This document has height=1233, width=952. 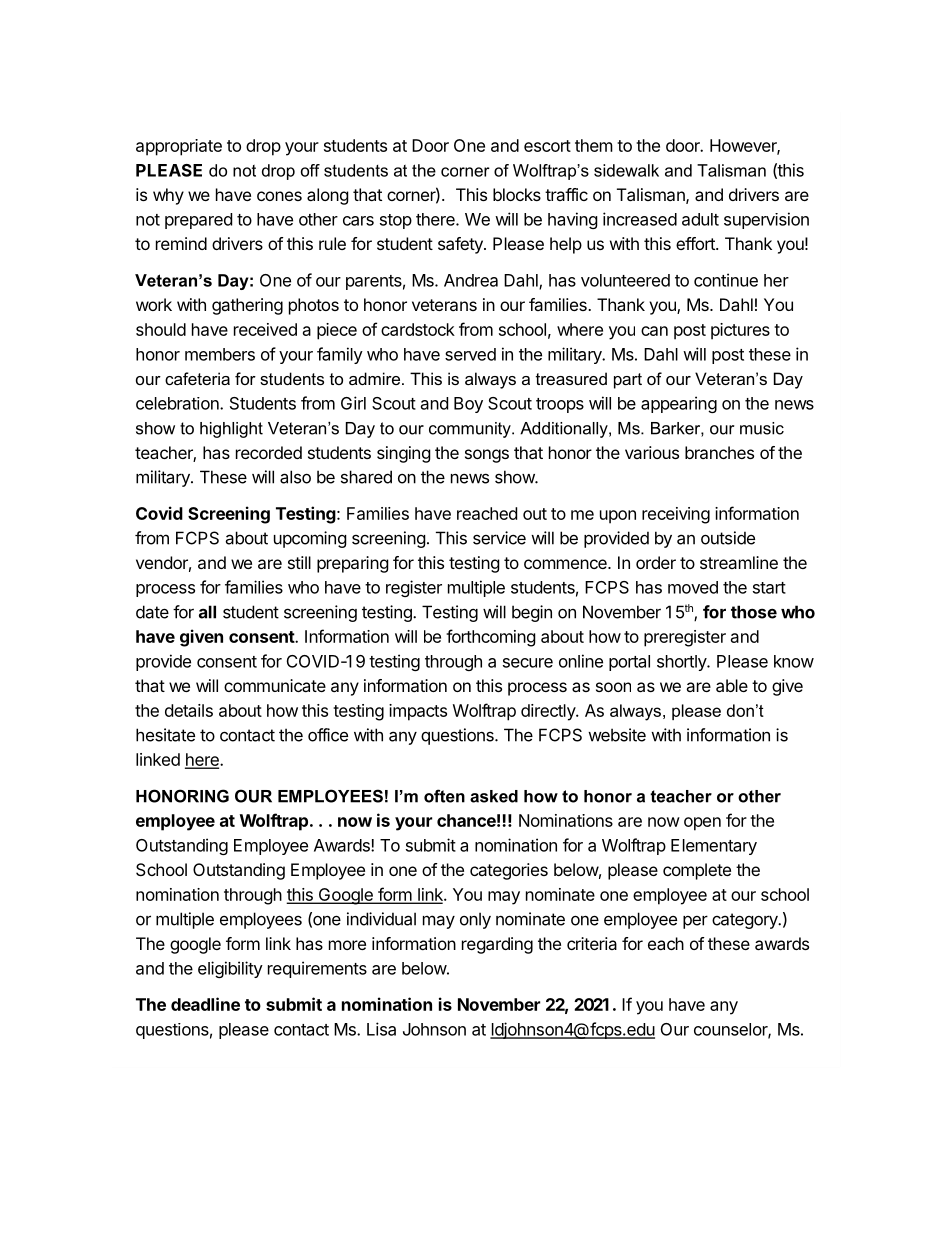 What do you see at coordinates (693, 587) in the document?
I see `moved` at bounding box center [693, 587].
